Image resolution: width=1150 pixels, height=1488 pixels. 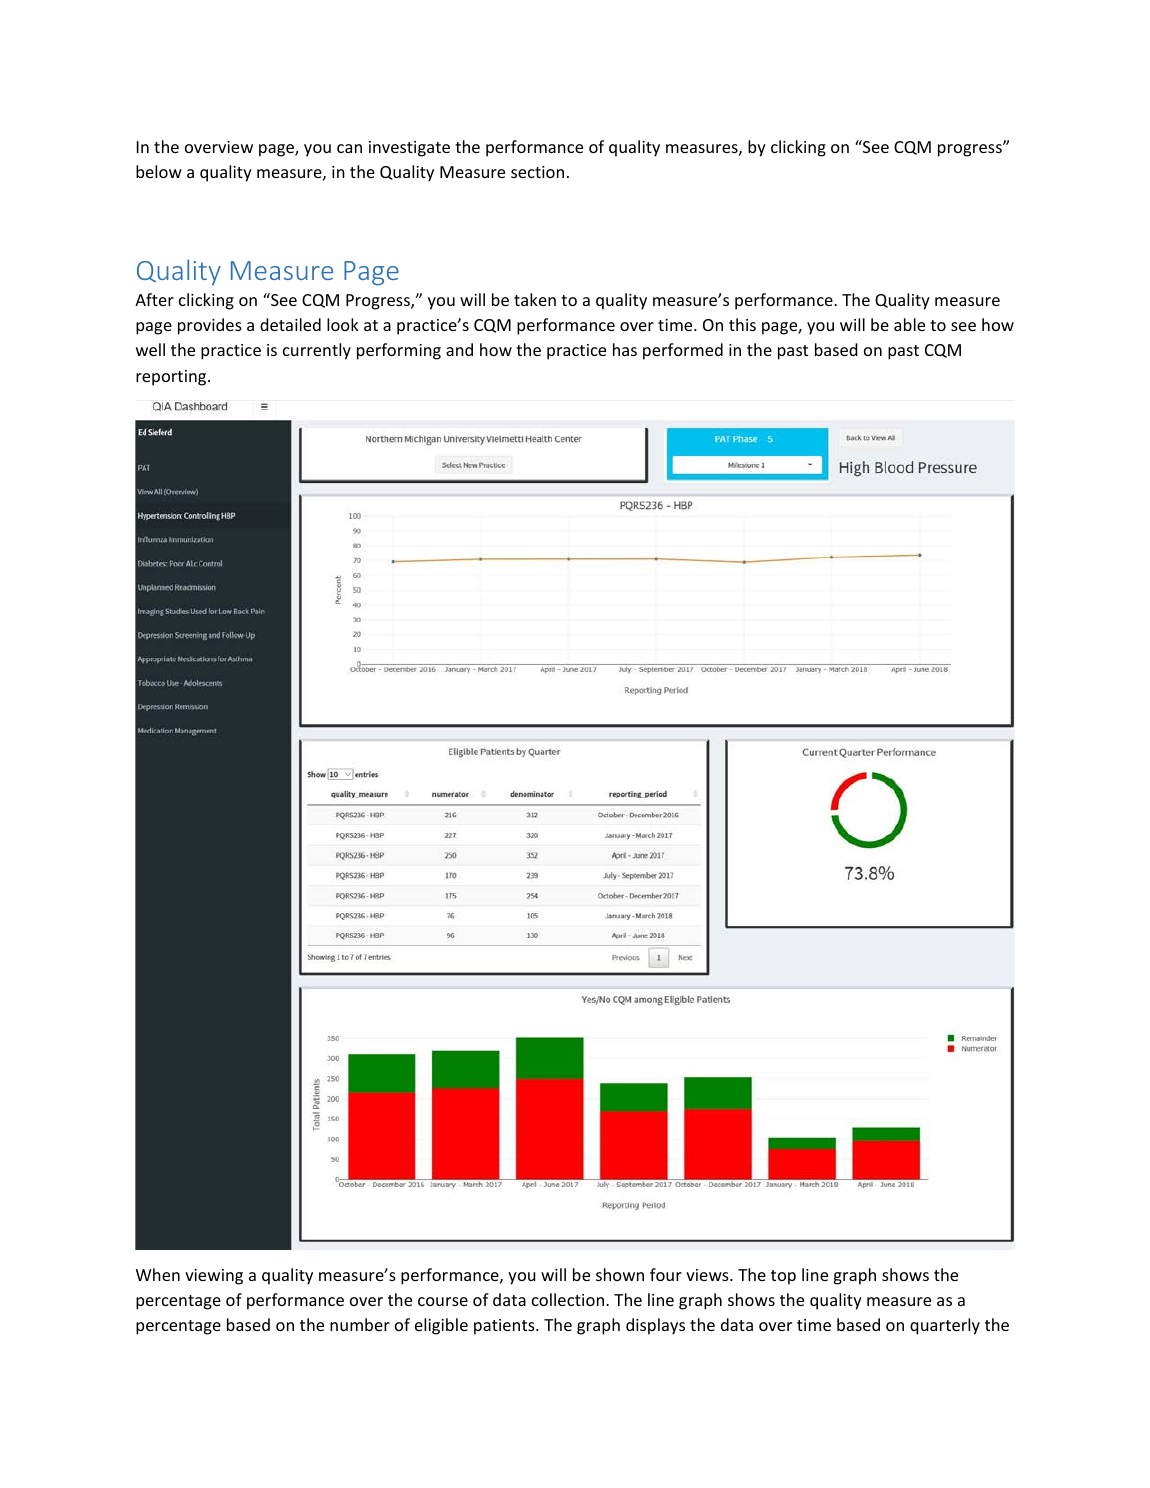 I want to click on performed, so click(x=683, y=351).
